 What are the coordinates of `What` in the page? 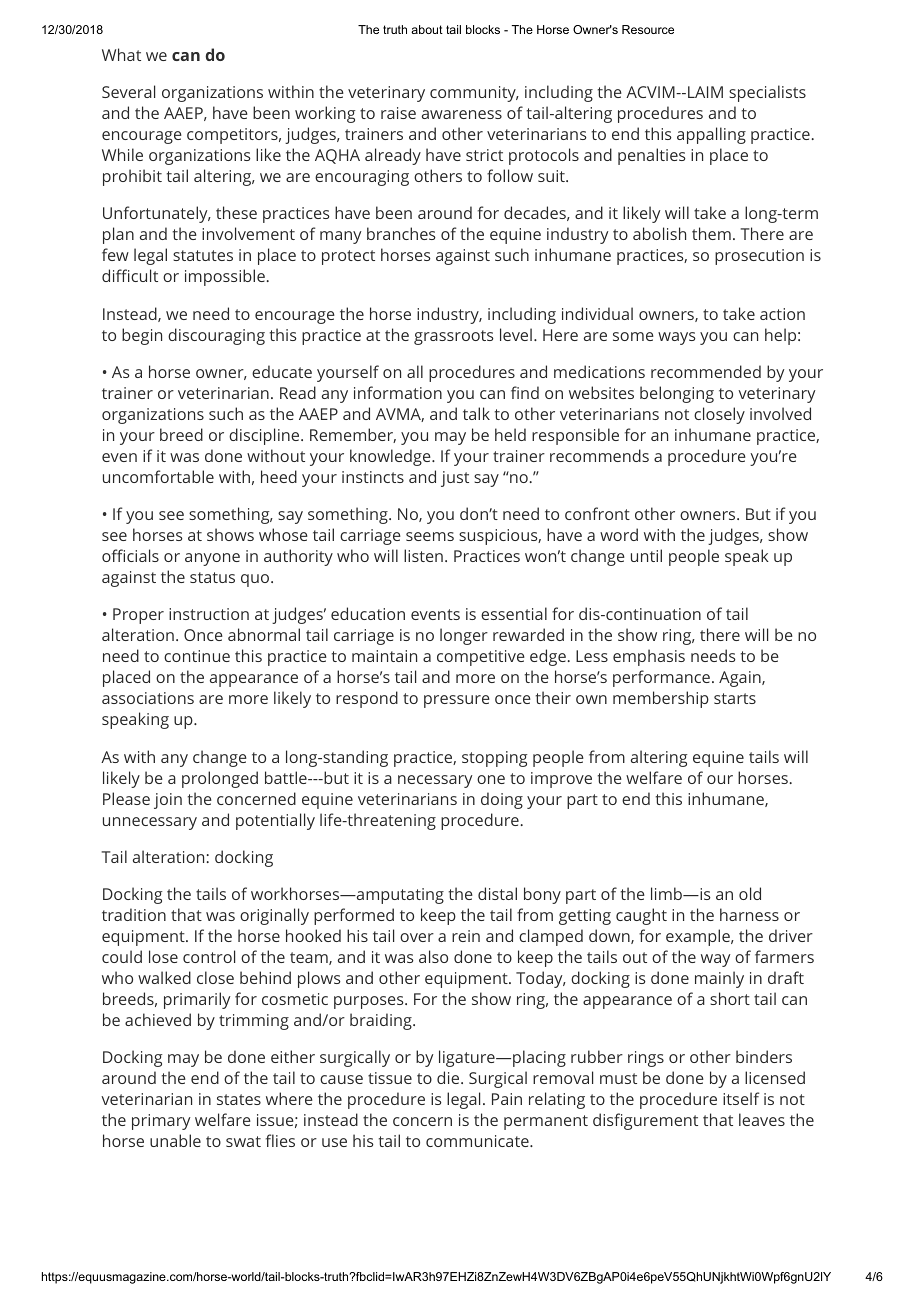 It's located at (121, 54).
